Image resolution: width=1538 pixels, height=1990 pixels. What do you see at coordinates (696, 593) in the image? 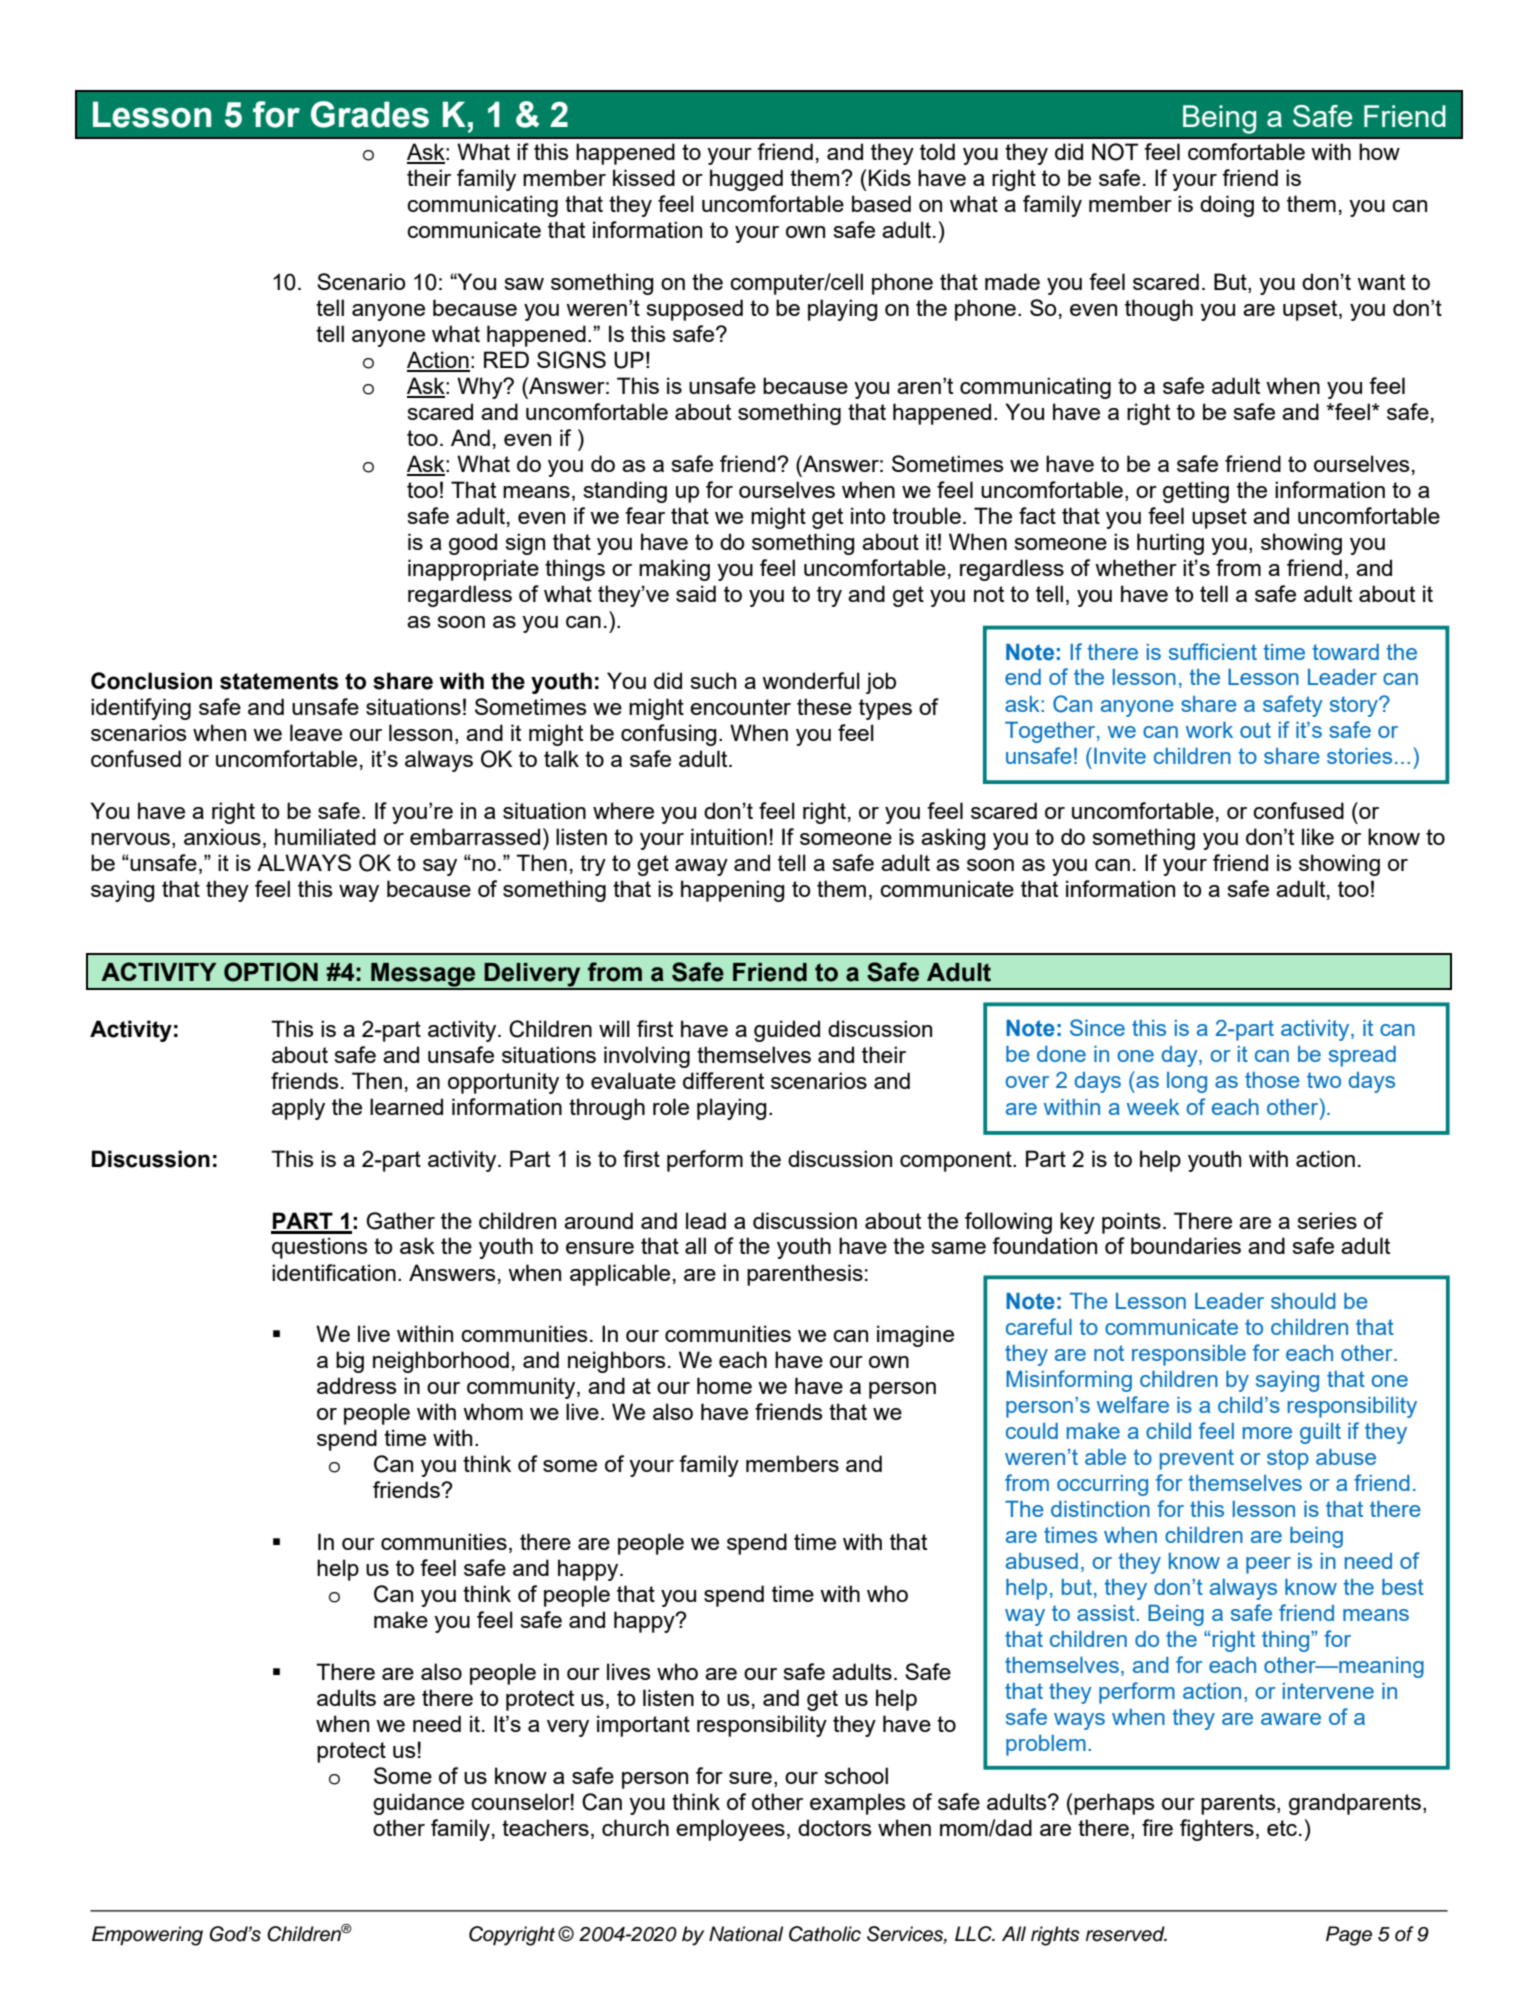
I see `said` at bounding box center [696, 593].
